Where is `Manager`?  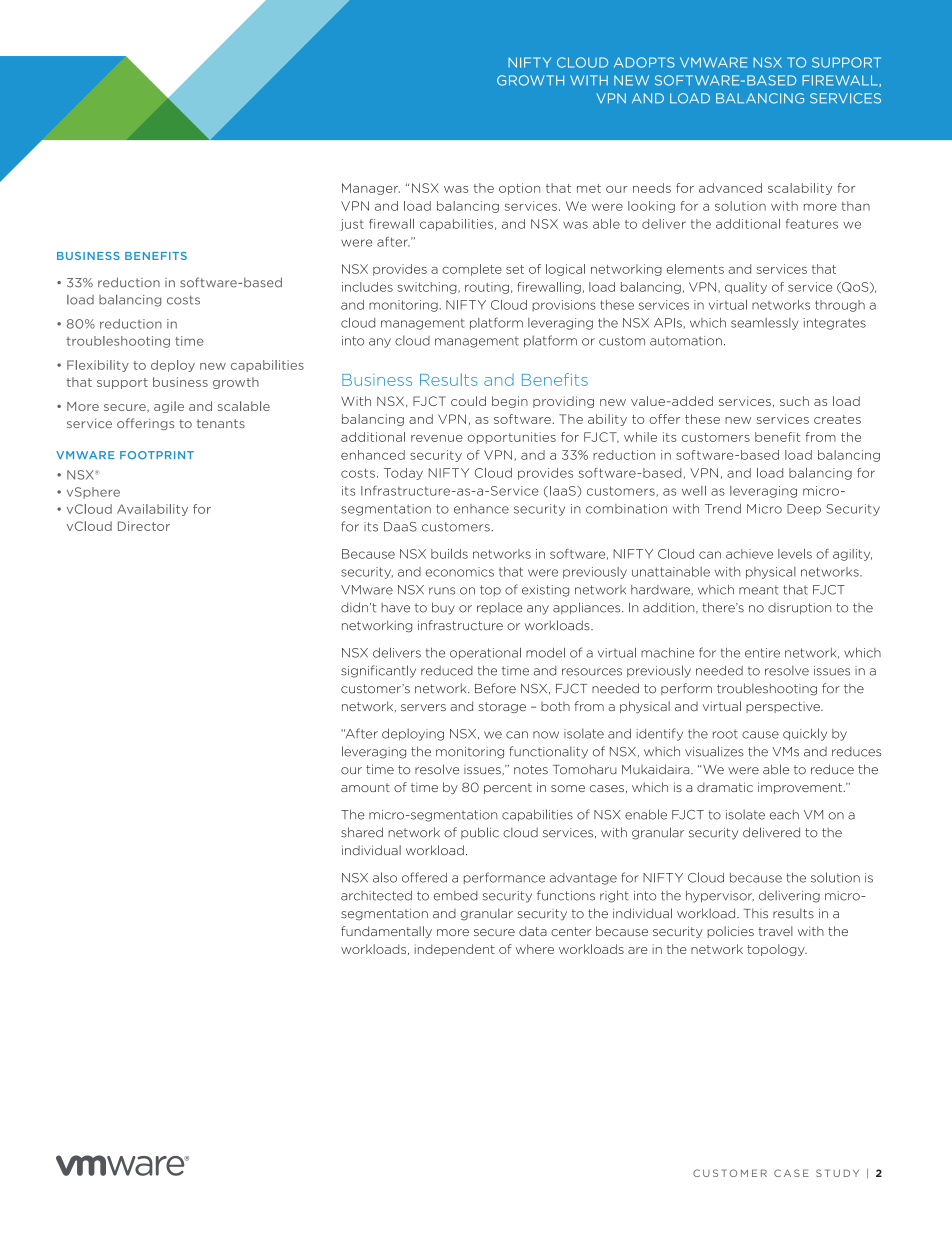 Manager is located at coordinates (371, 189).
